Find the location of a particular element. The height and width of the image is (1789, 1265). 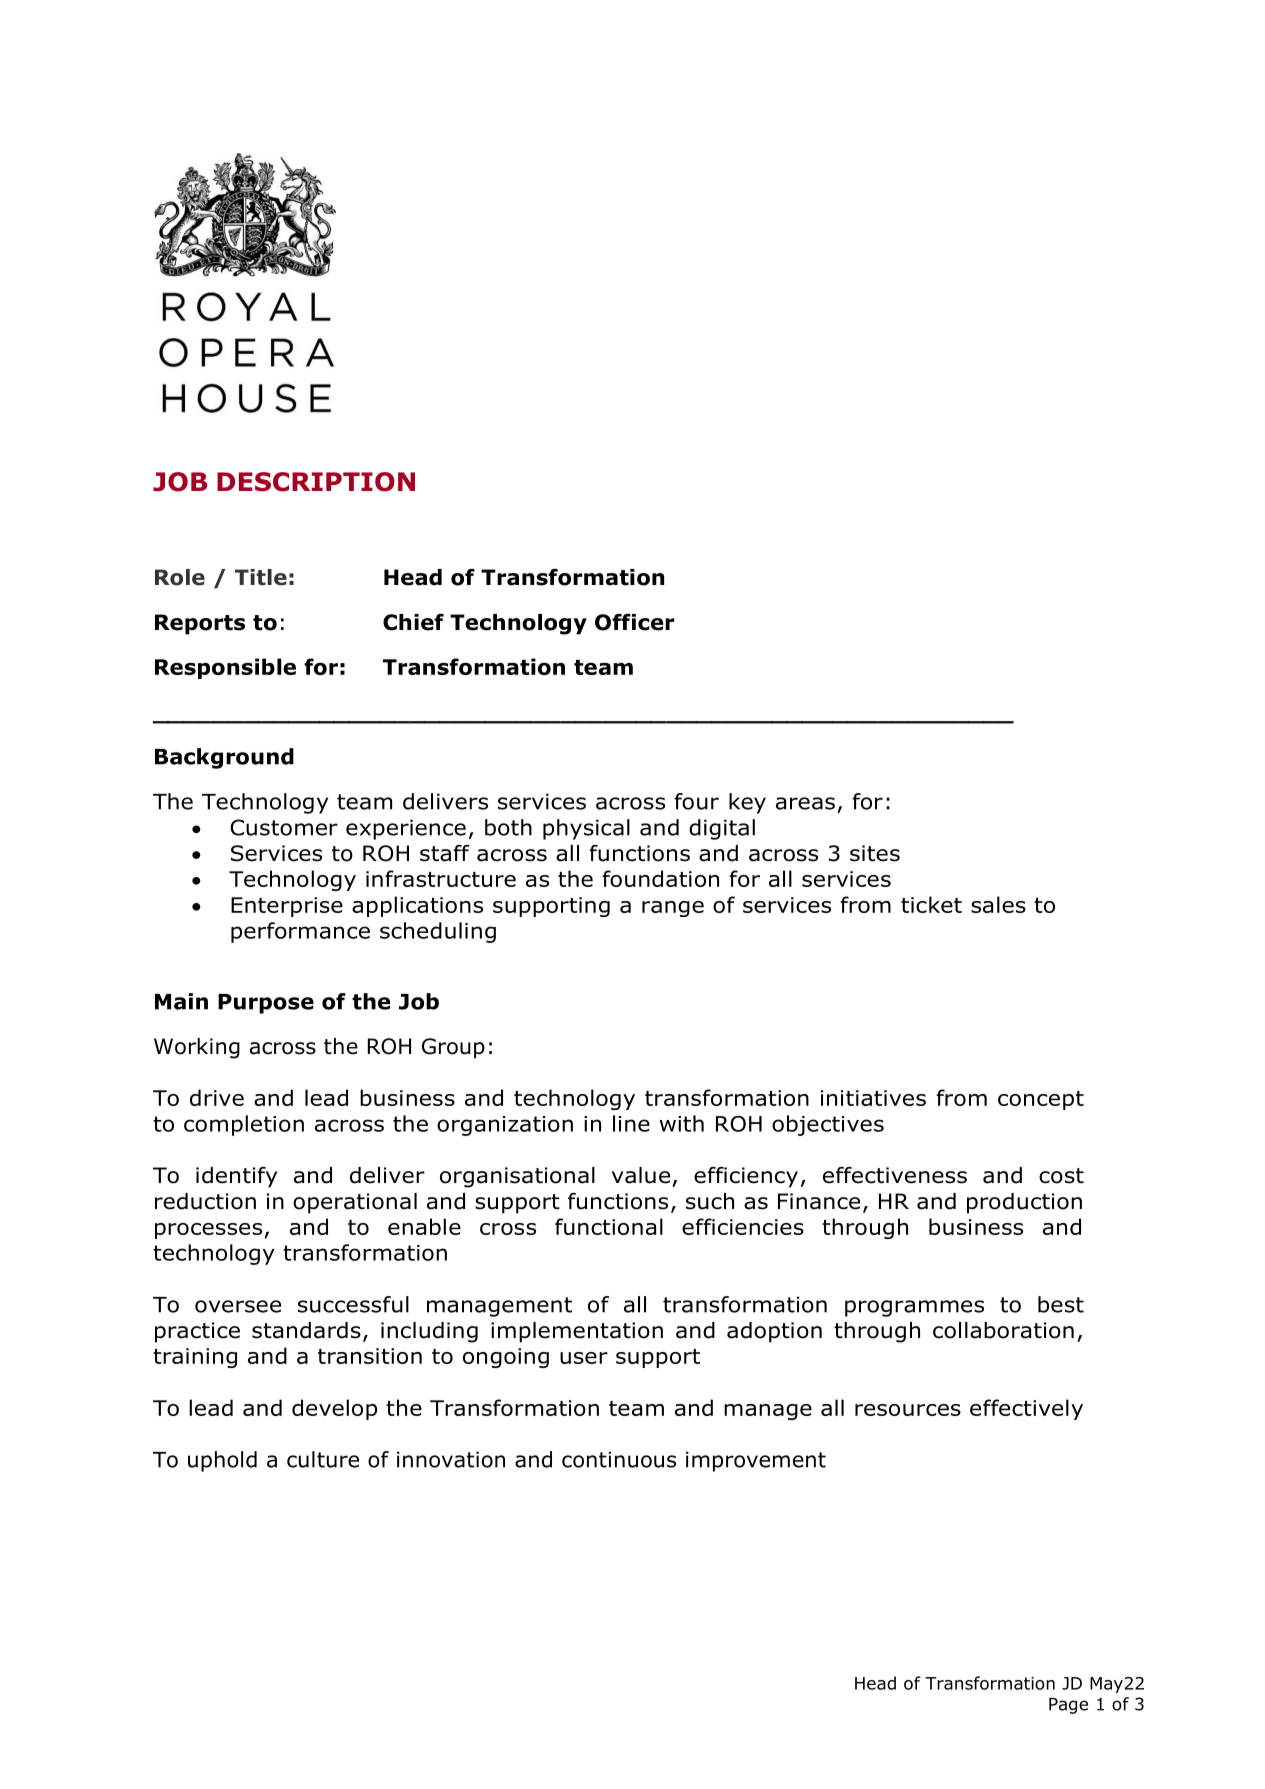

oversee is located at coordinates (238, 1306).
